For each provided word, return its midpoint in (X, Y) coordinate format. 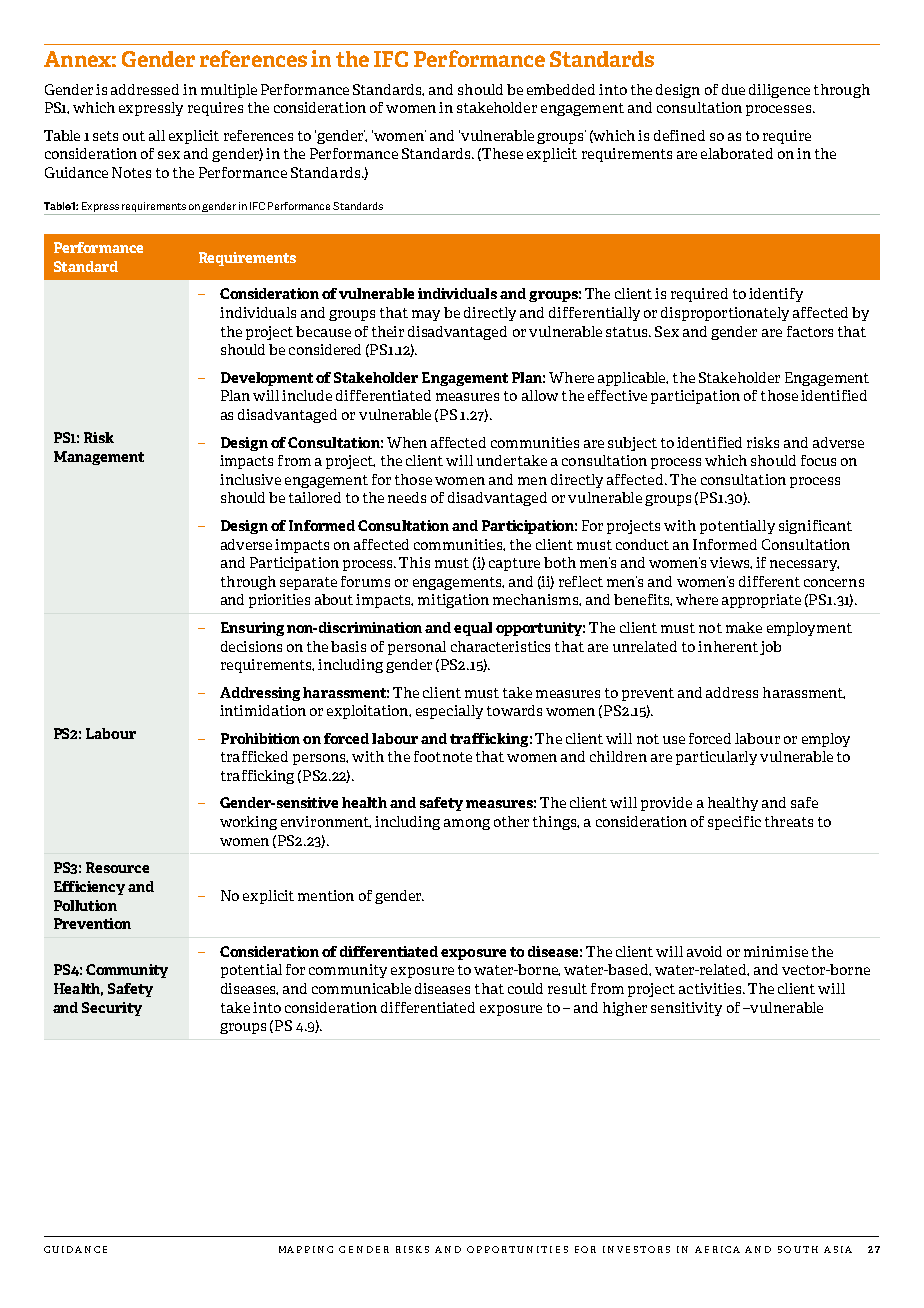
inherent (728, 646)
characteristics (500, 646)
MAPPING (306, 1249)
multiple (229, 91)
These (502, 153)
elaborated (737, 153)
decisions (251, 646)
